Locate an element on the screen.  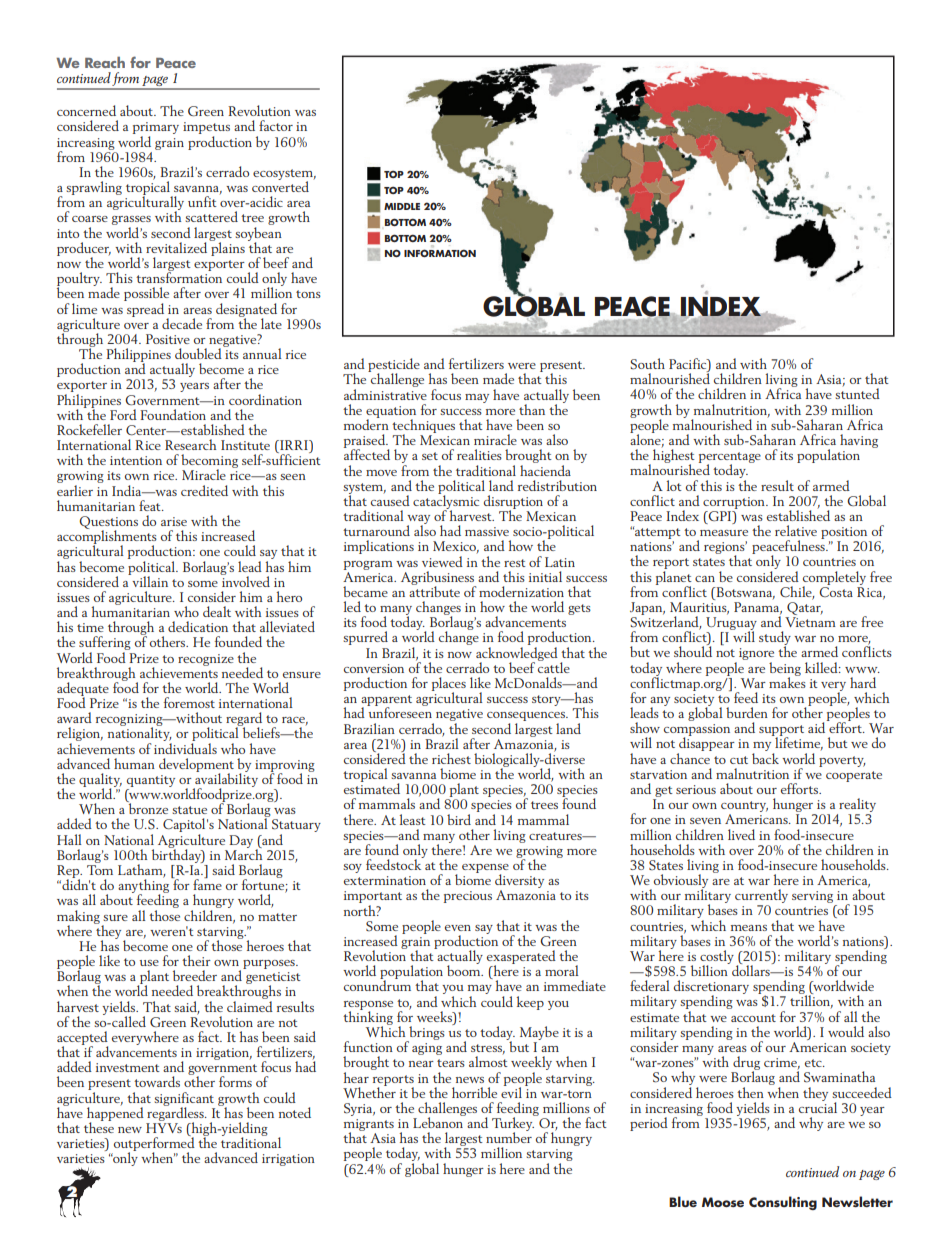
acknowledged is located at coordinates (517, 653).
